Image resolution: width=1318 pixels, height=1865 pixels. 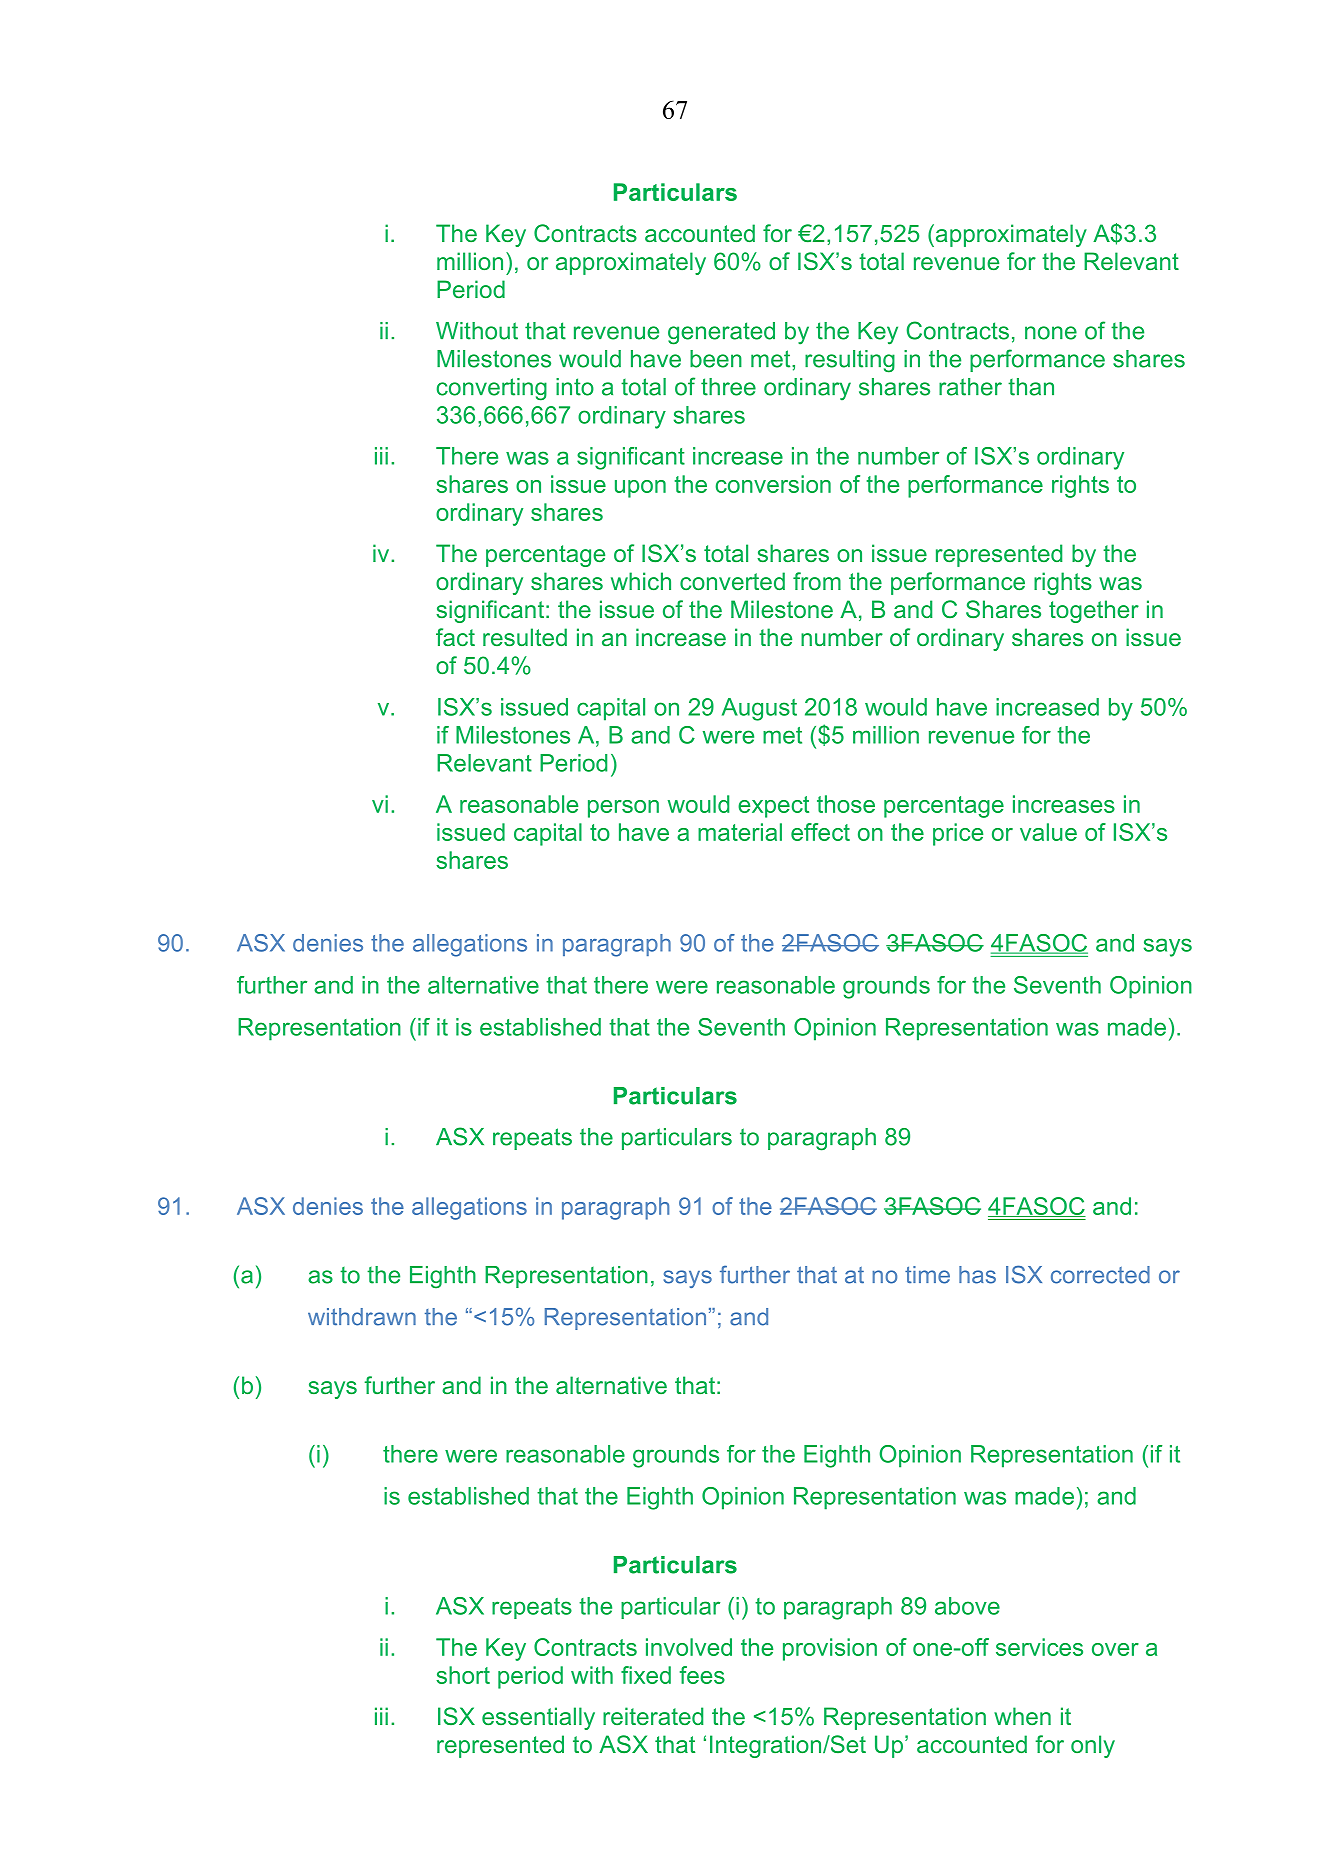 I want to click on essentially, so click(x=538, y=1718).
